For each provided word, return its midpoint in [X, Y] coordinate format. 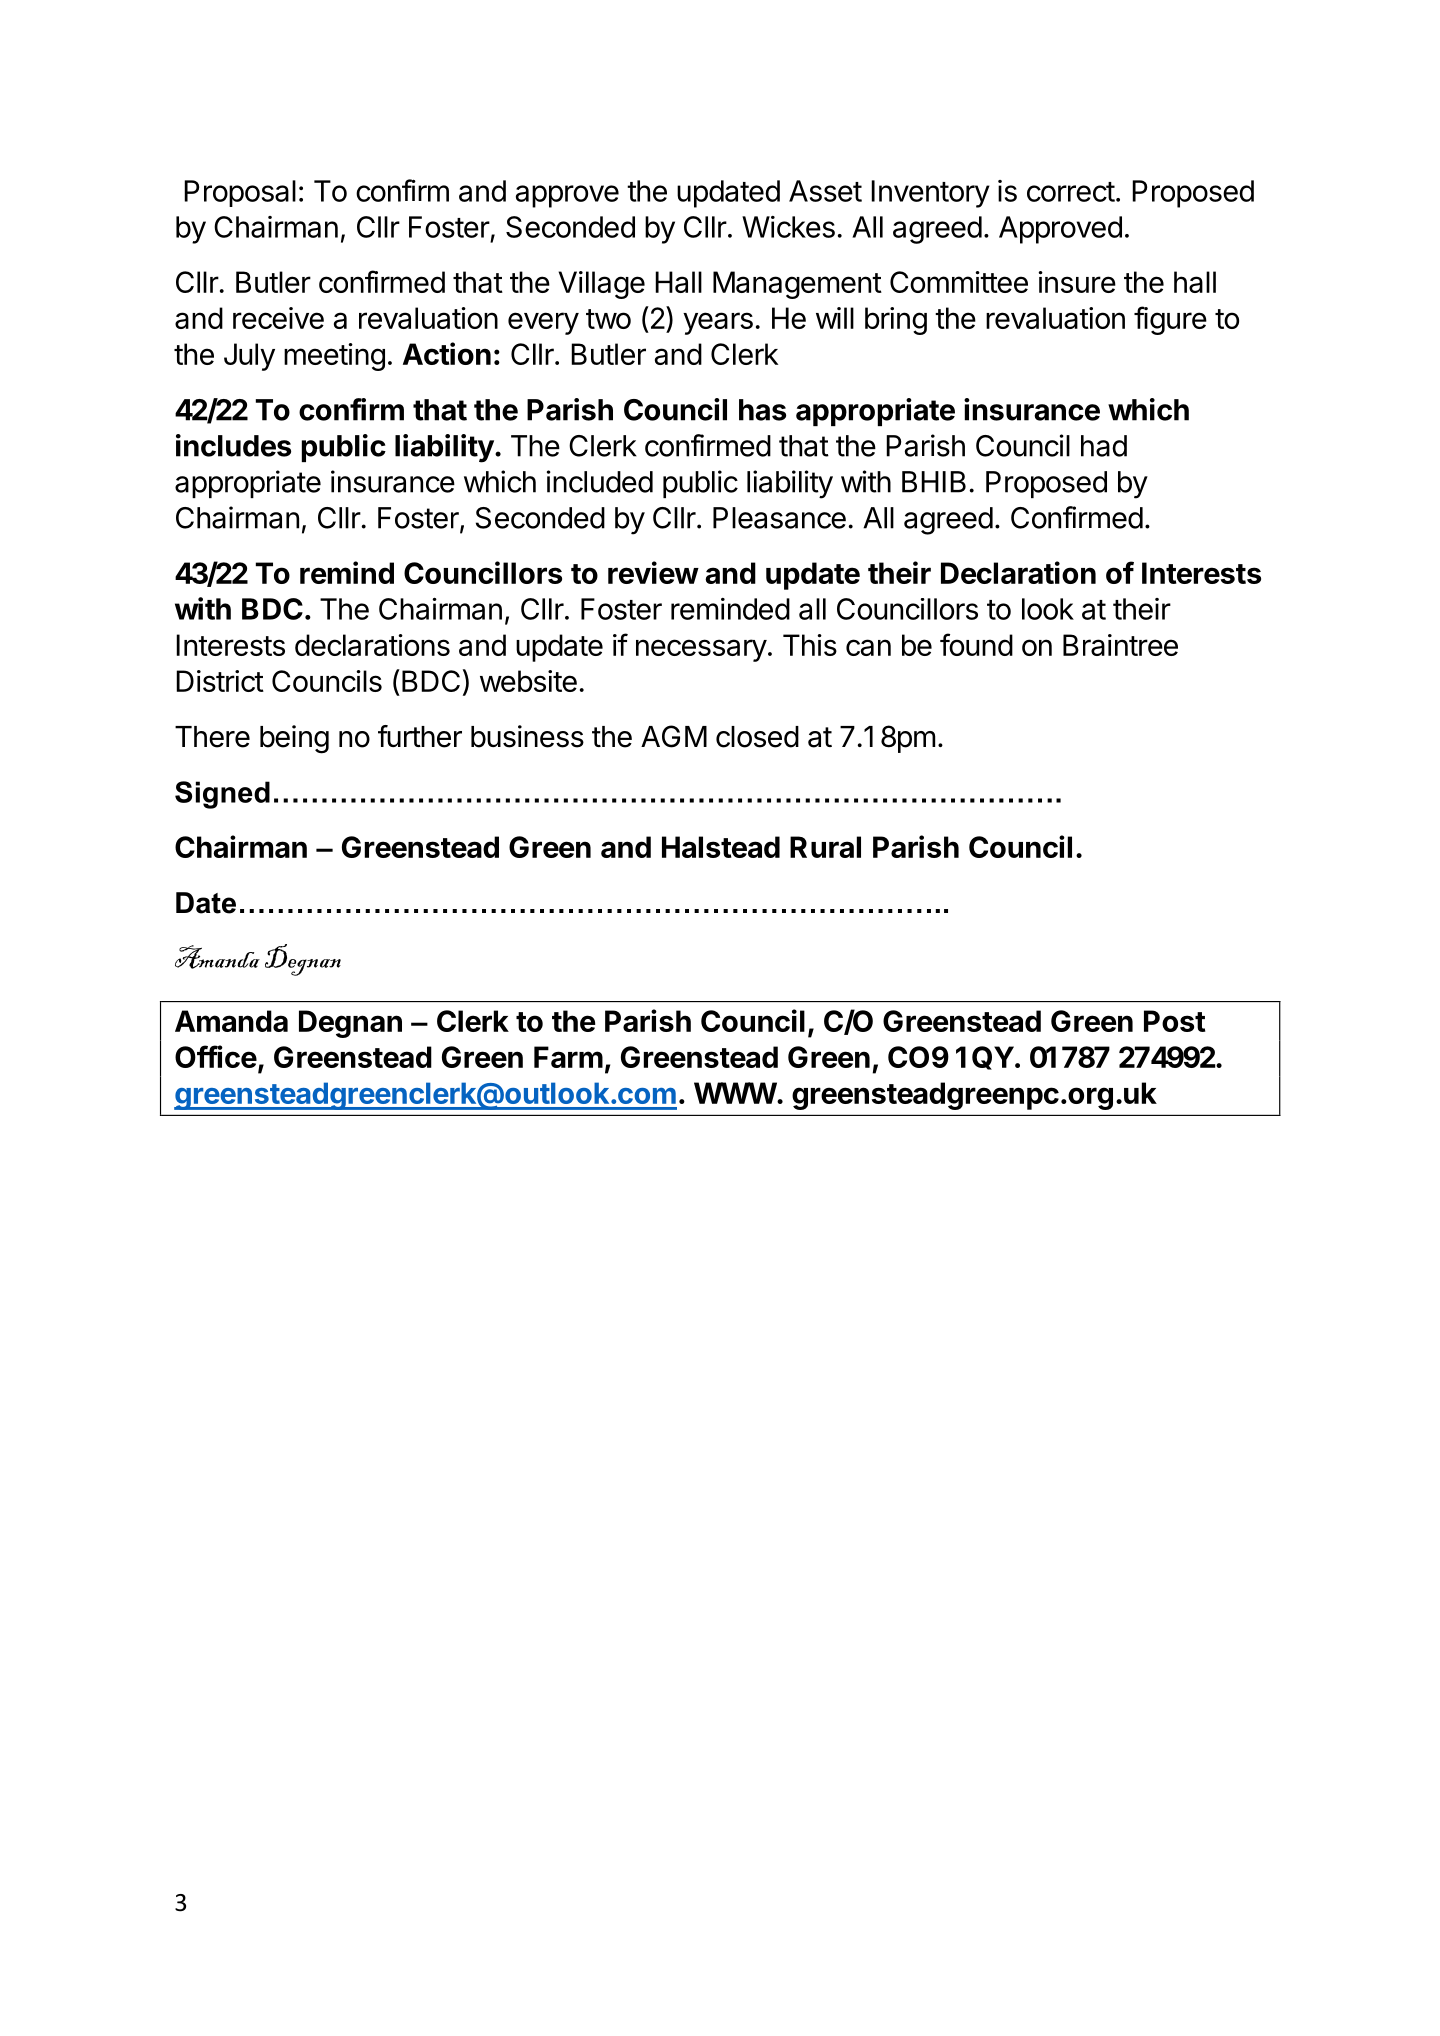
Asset [825, 191]
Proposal [240, 193]
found [976, 644]
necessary [701, 650]
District [220, 681]
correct [1071, 192]
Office [216, 1056]
